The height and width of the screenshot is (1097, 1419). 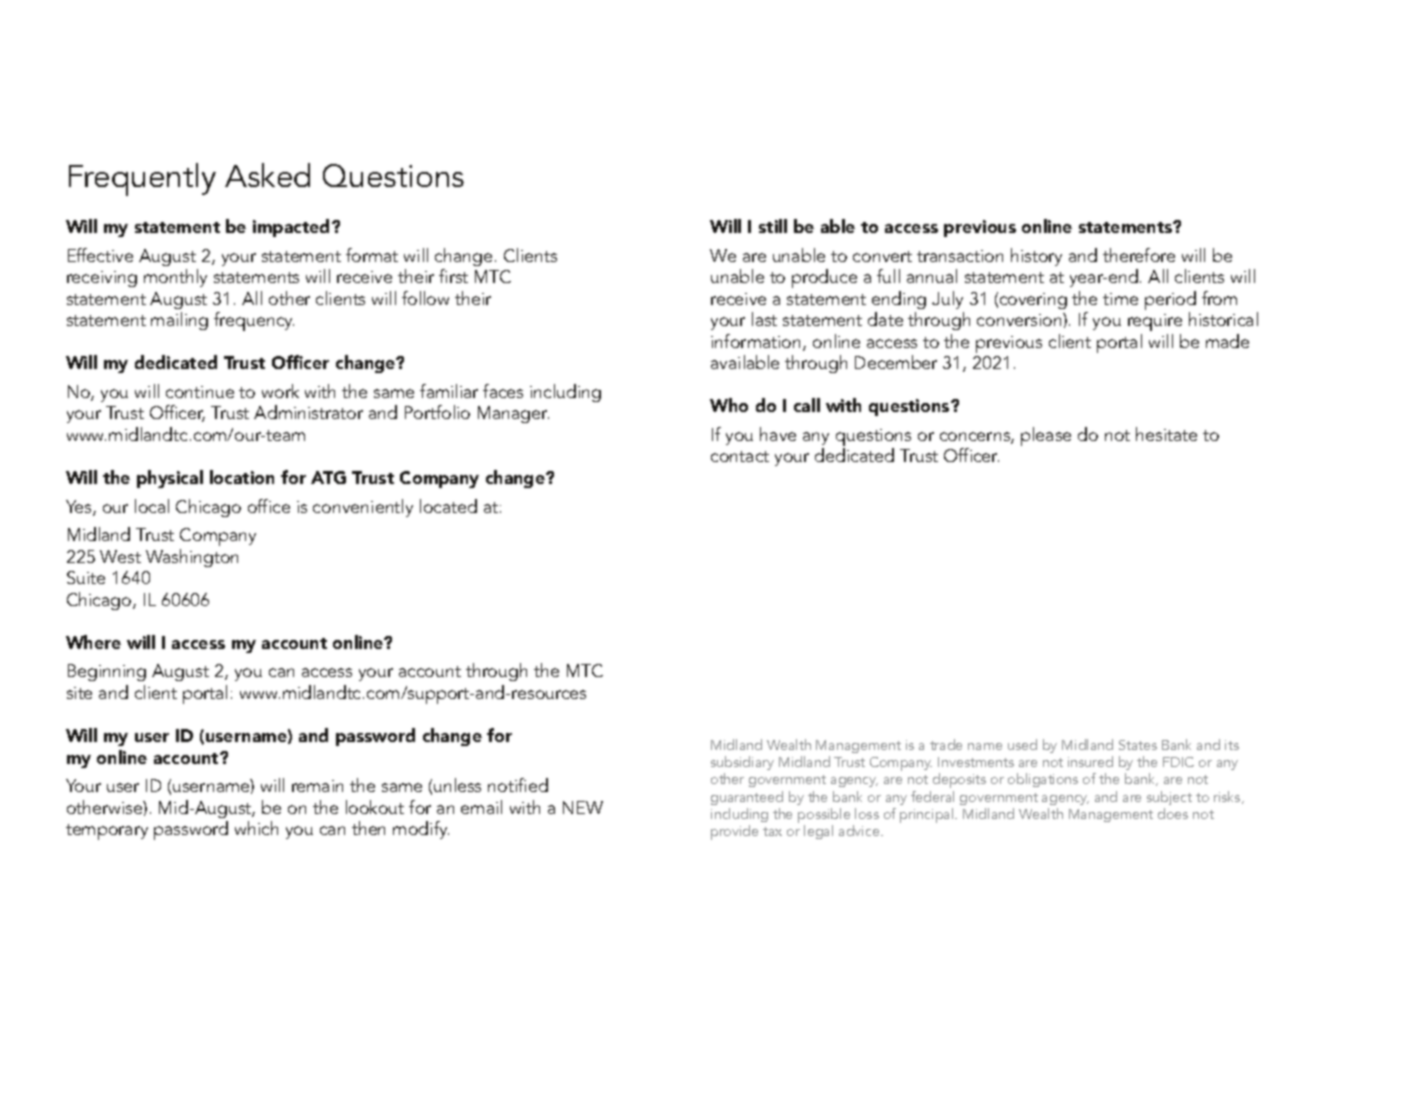 I want to click on which, so click(x=256, y=828).
